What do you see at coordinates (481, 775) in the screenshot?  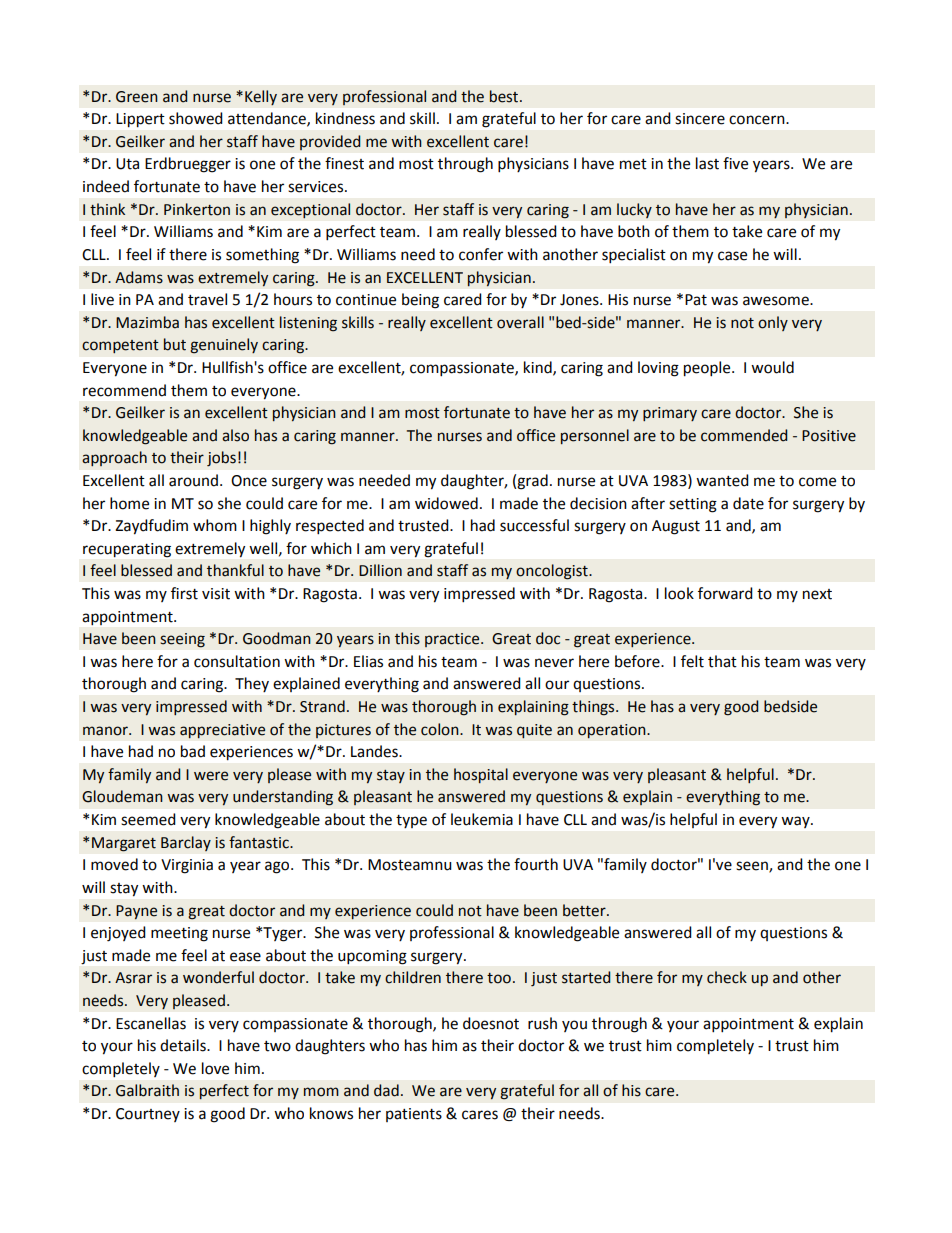 I see `hospital` at bounding box center [481, 775].
